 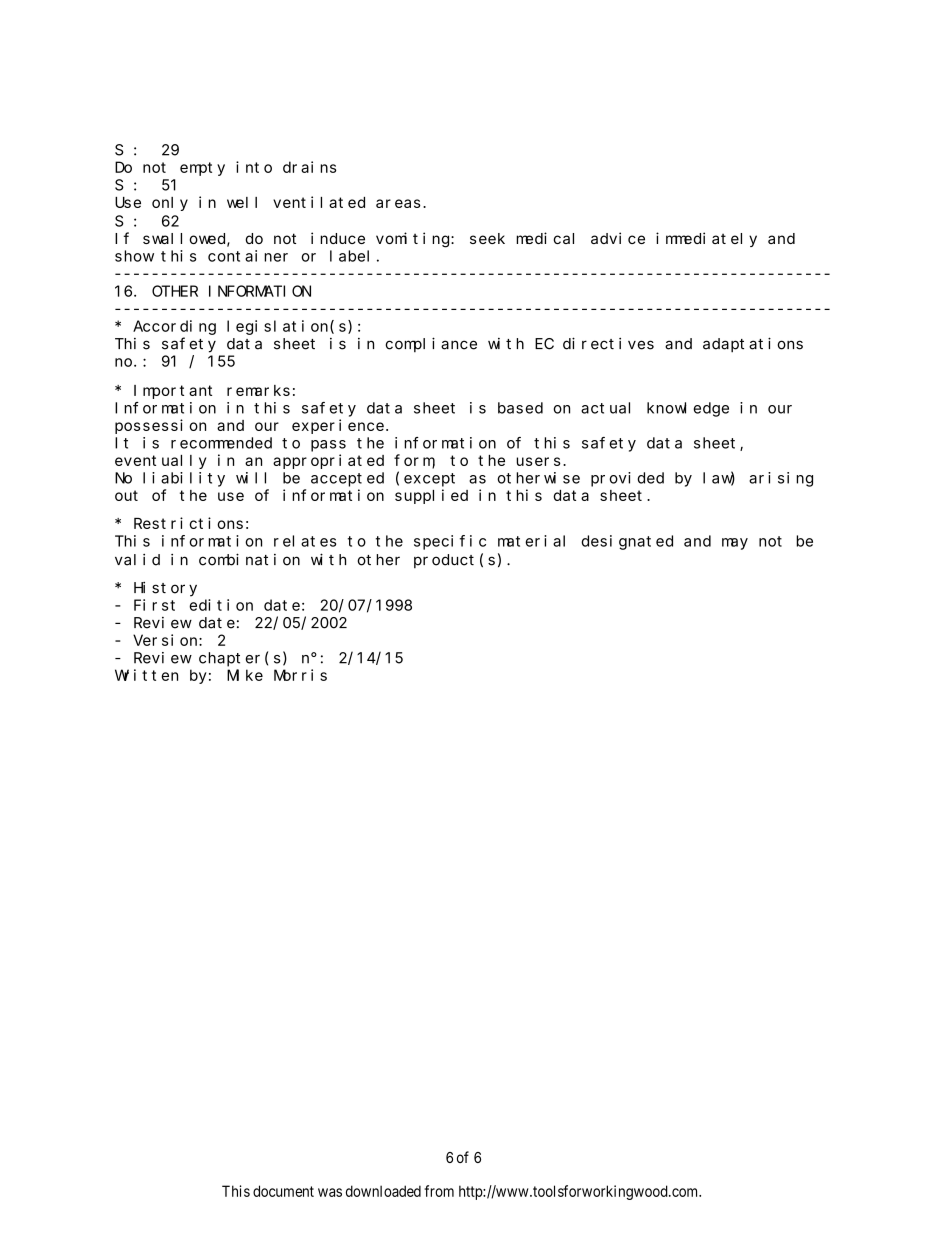 What do you see at coordinates (383, 1191) in the document?
I see `downloaded` at bounding box center [383, 1191].
